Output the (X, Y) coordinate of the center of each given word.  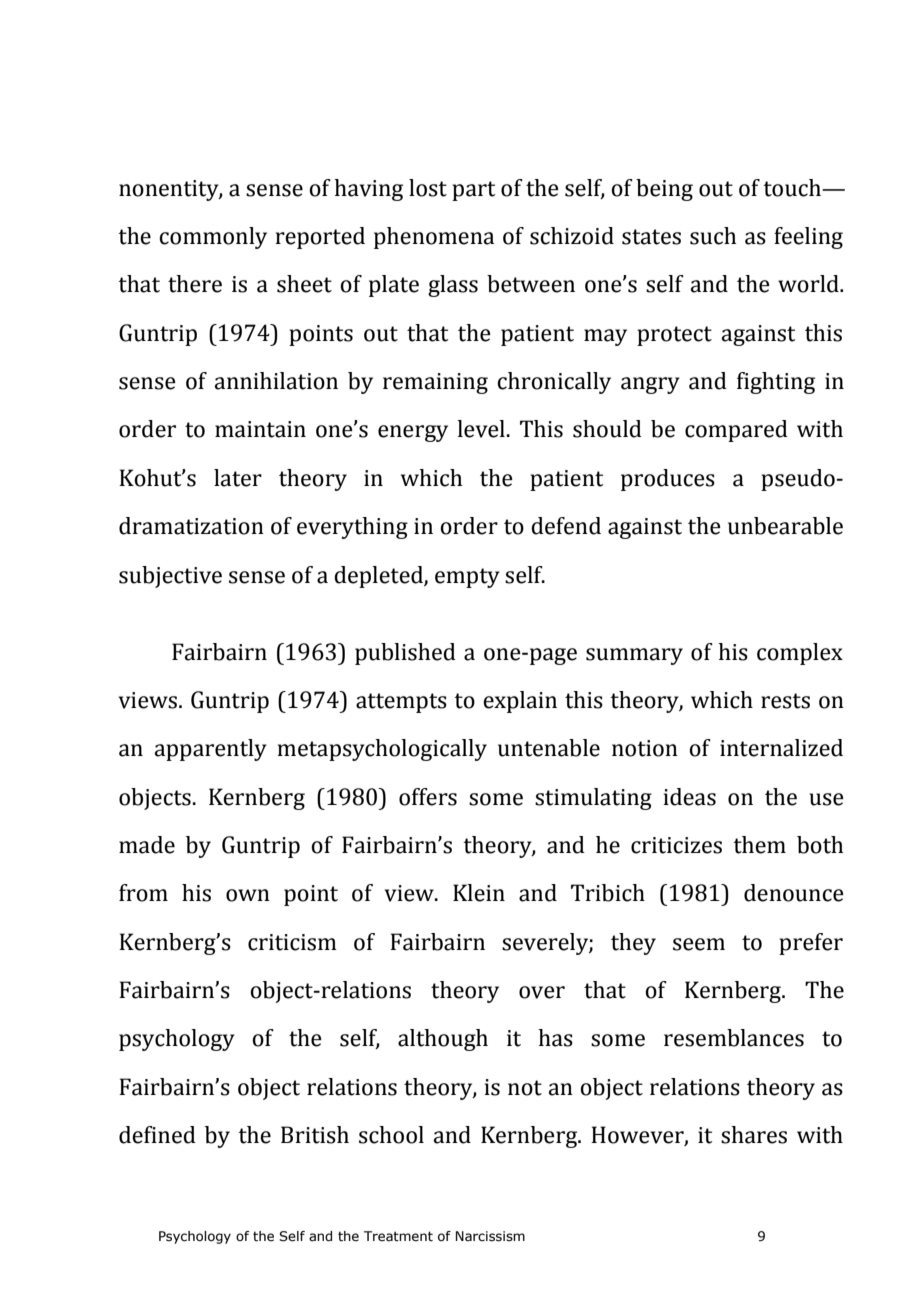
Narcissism (490, 1236)
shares (754, 1135)
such (713, 236)
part (474, 191)
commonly (213, 238)
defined (157, 1135)
